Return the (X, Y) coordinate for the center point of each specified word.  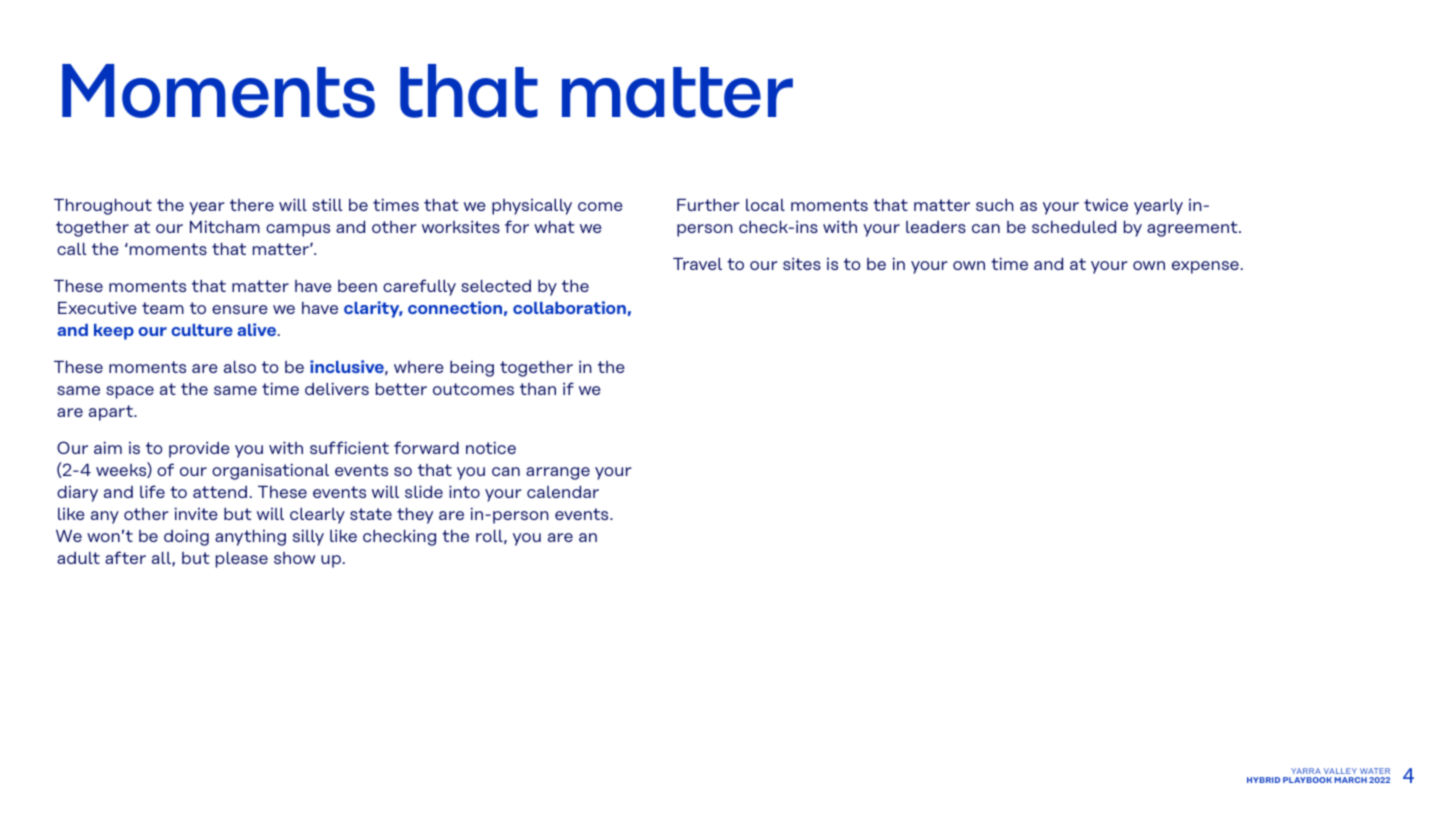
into (464, 492)
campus (298, 230)
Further (708, 205)
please (242, 560)
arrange (558, 473)
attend (220, 492)
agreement (1193, 229)
